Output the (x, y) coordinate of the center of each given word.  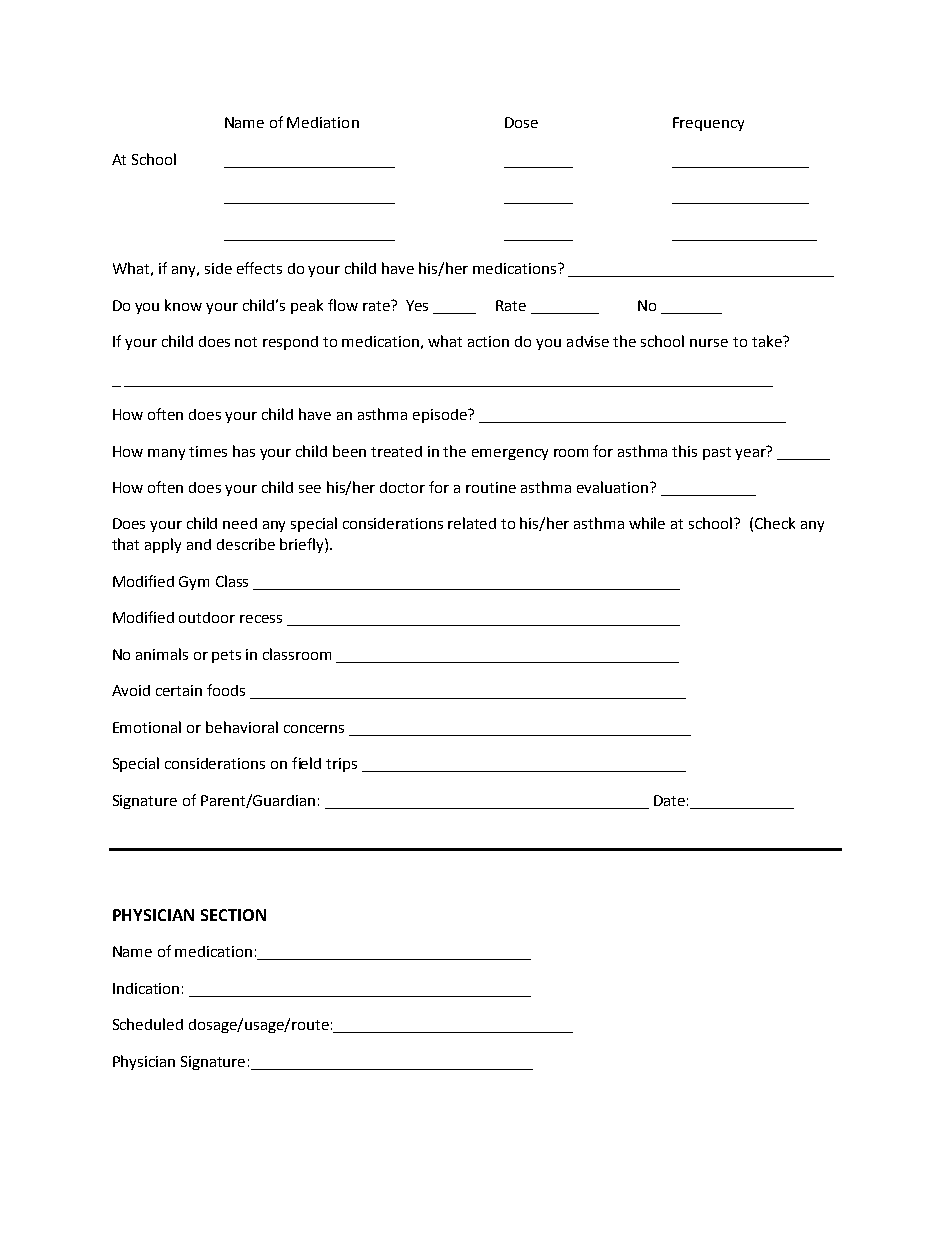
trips (341, 765)
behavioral (242, 727)
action (488, 341)
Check (775, 523)
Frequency (708, 124)
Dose (521, 122)
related (472, 523)
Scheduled (148, 1024)
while (647, 523)
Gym (194, 583)
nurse (709, 343)
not (246, 342)
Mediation (323, 122)
